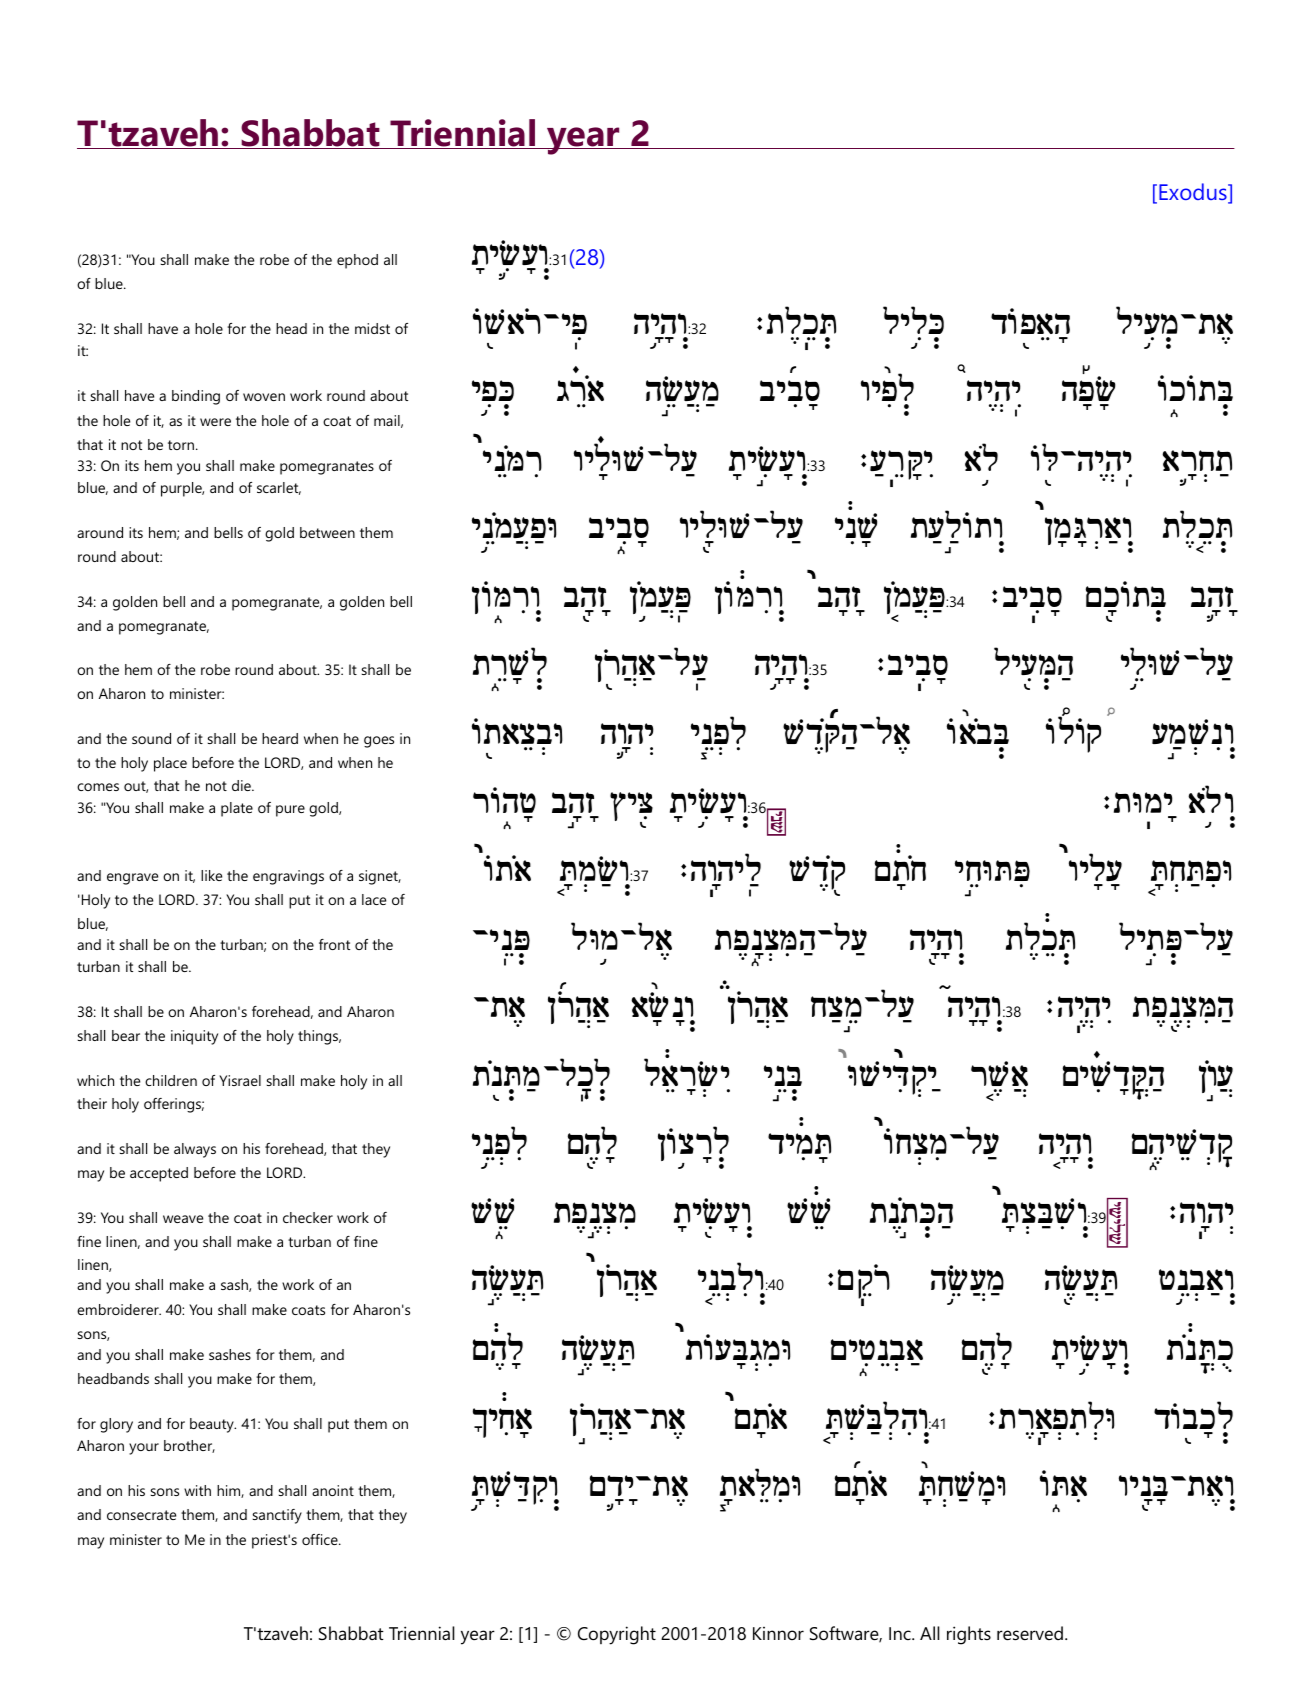 The height and width of the page is (1698, 1312). Describe the element at coordinates (327, 532) in the page. I see `between` at that location.
